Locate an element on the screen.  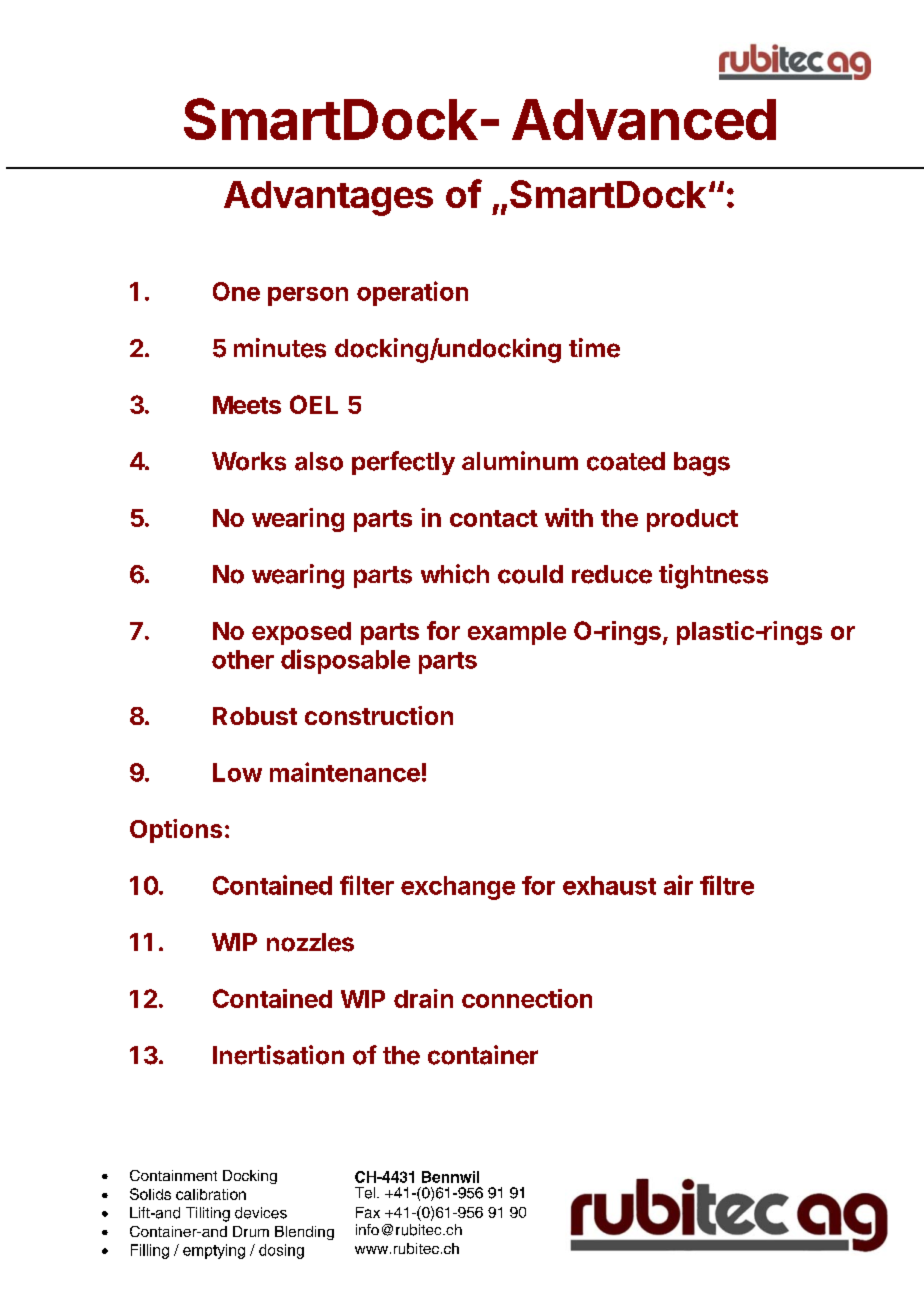
Robust is located at coordinates (255, 716).
